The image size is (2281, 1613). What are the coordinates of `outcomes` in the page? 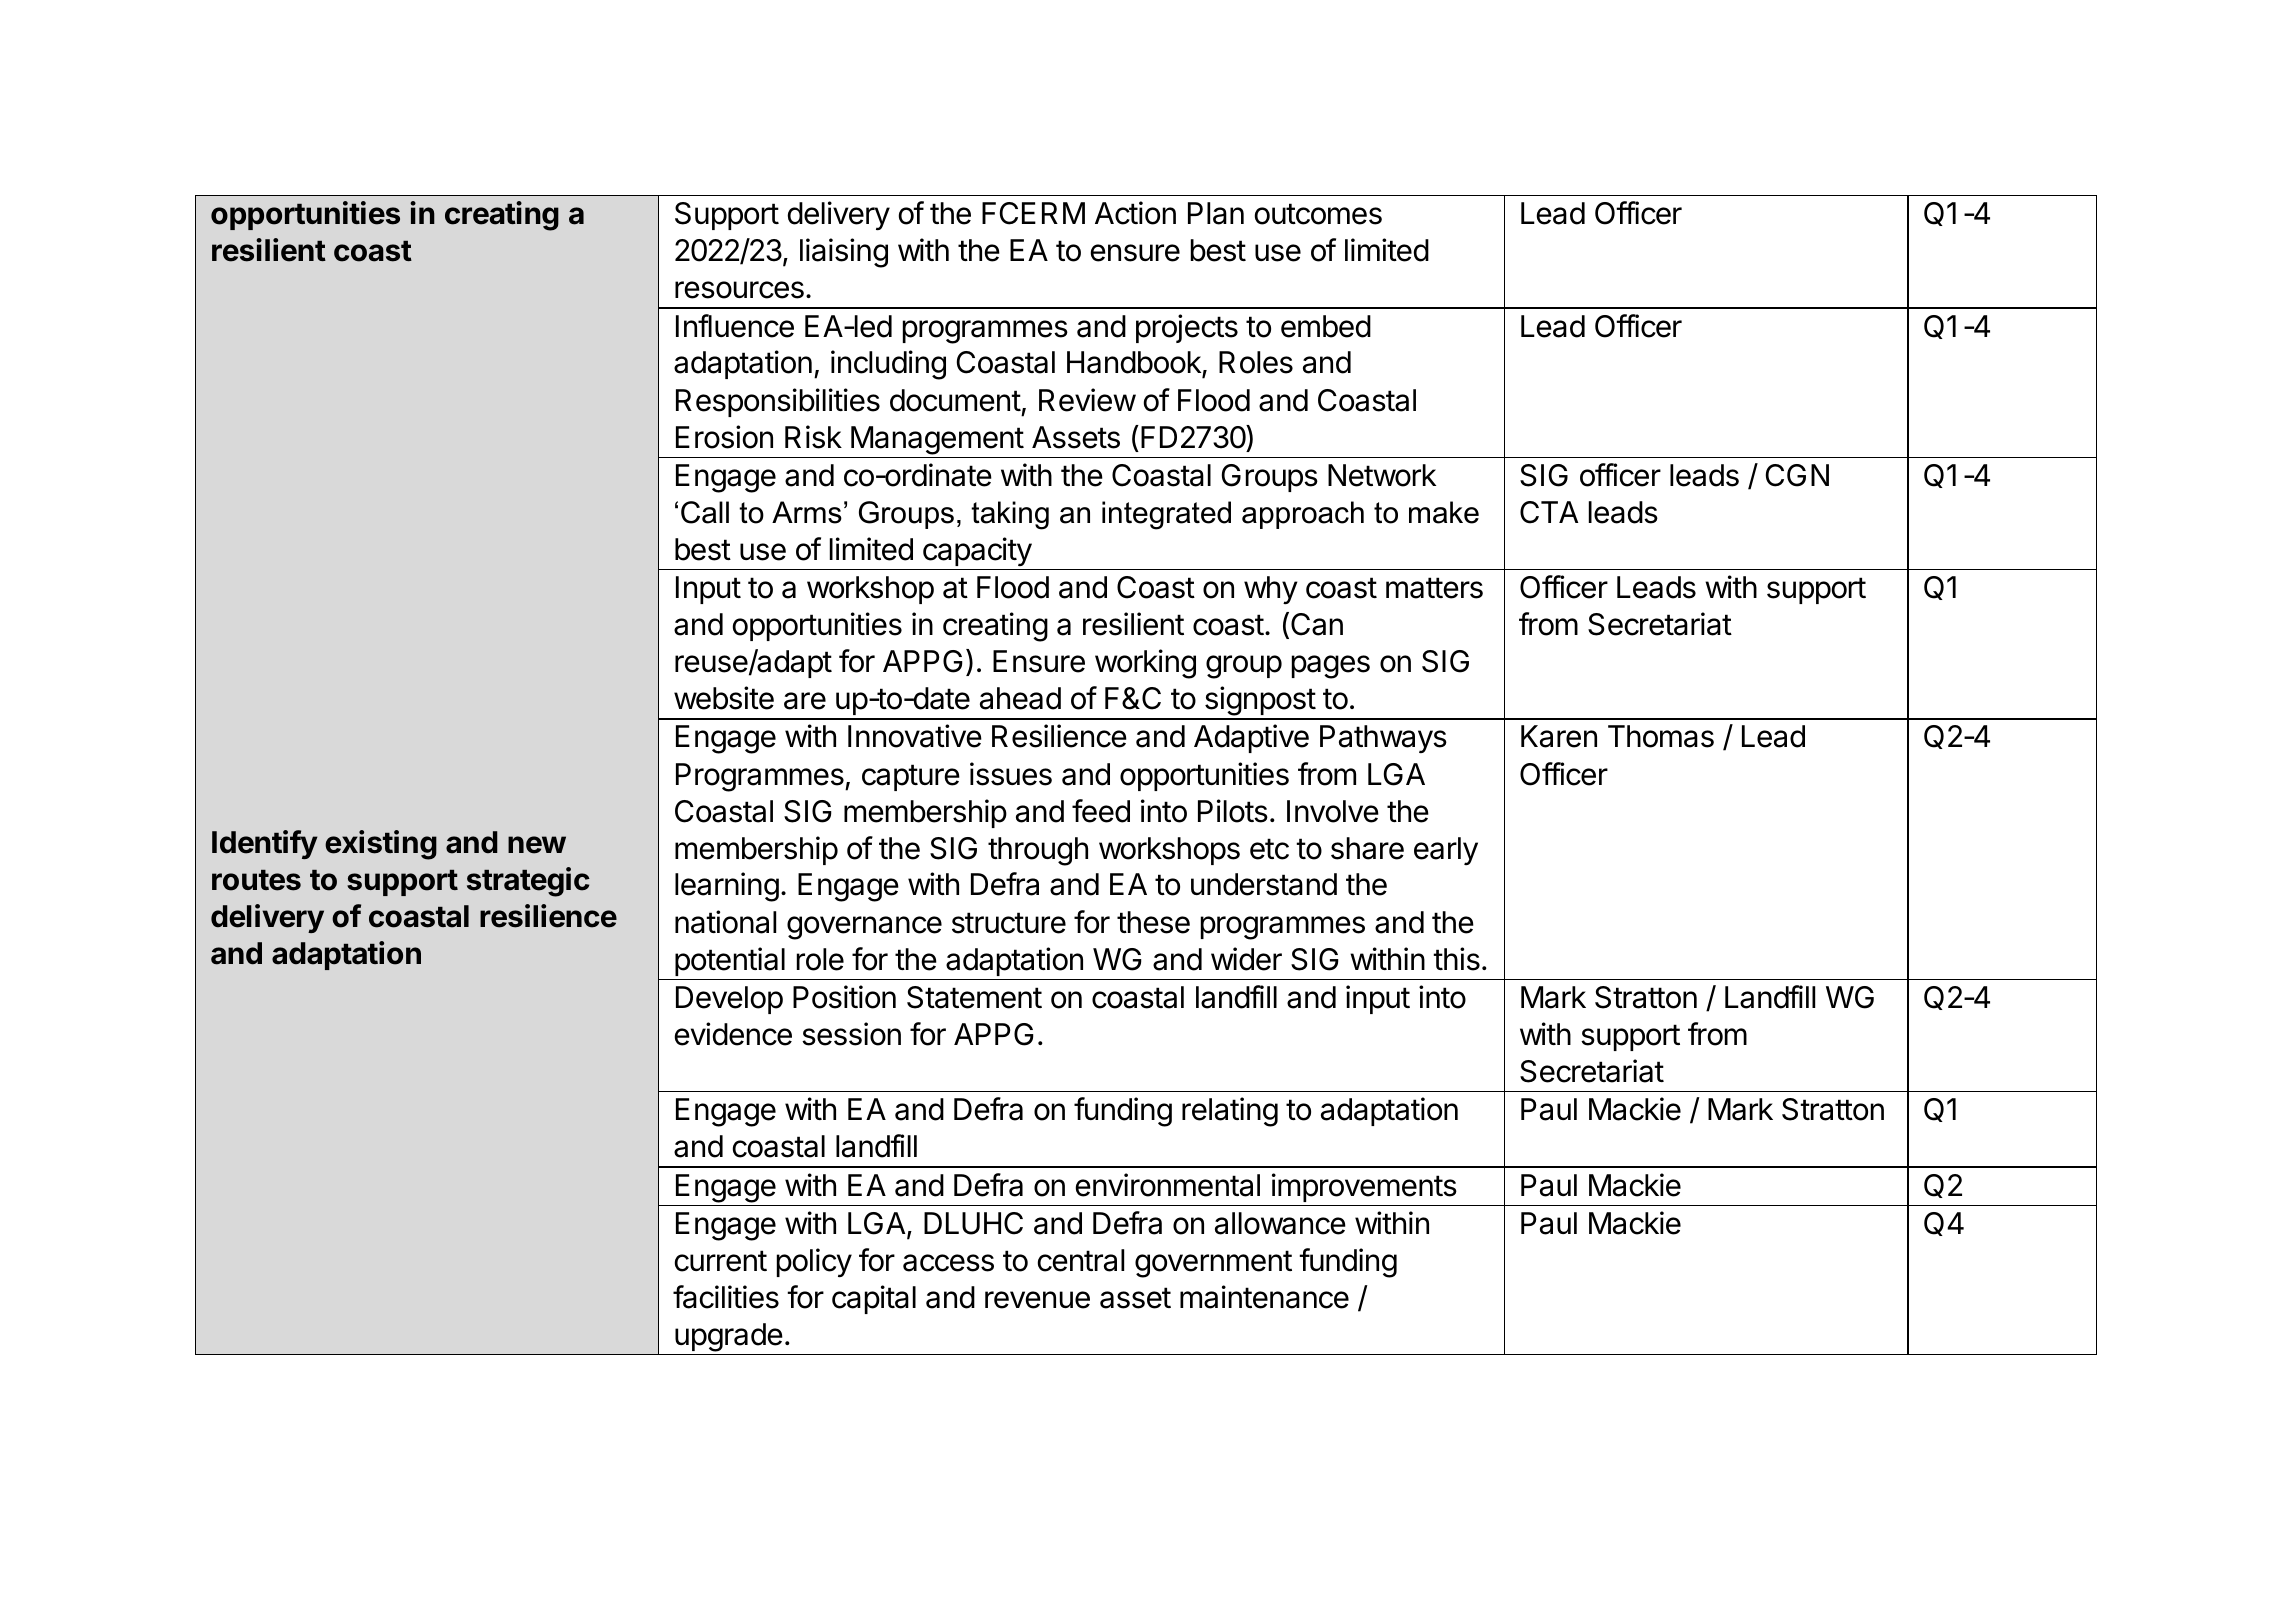 It's located at (1318, 214).
